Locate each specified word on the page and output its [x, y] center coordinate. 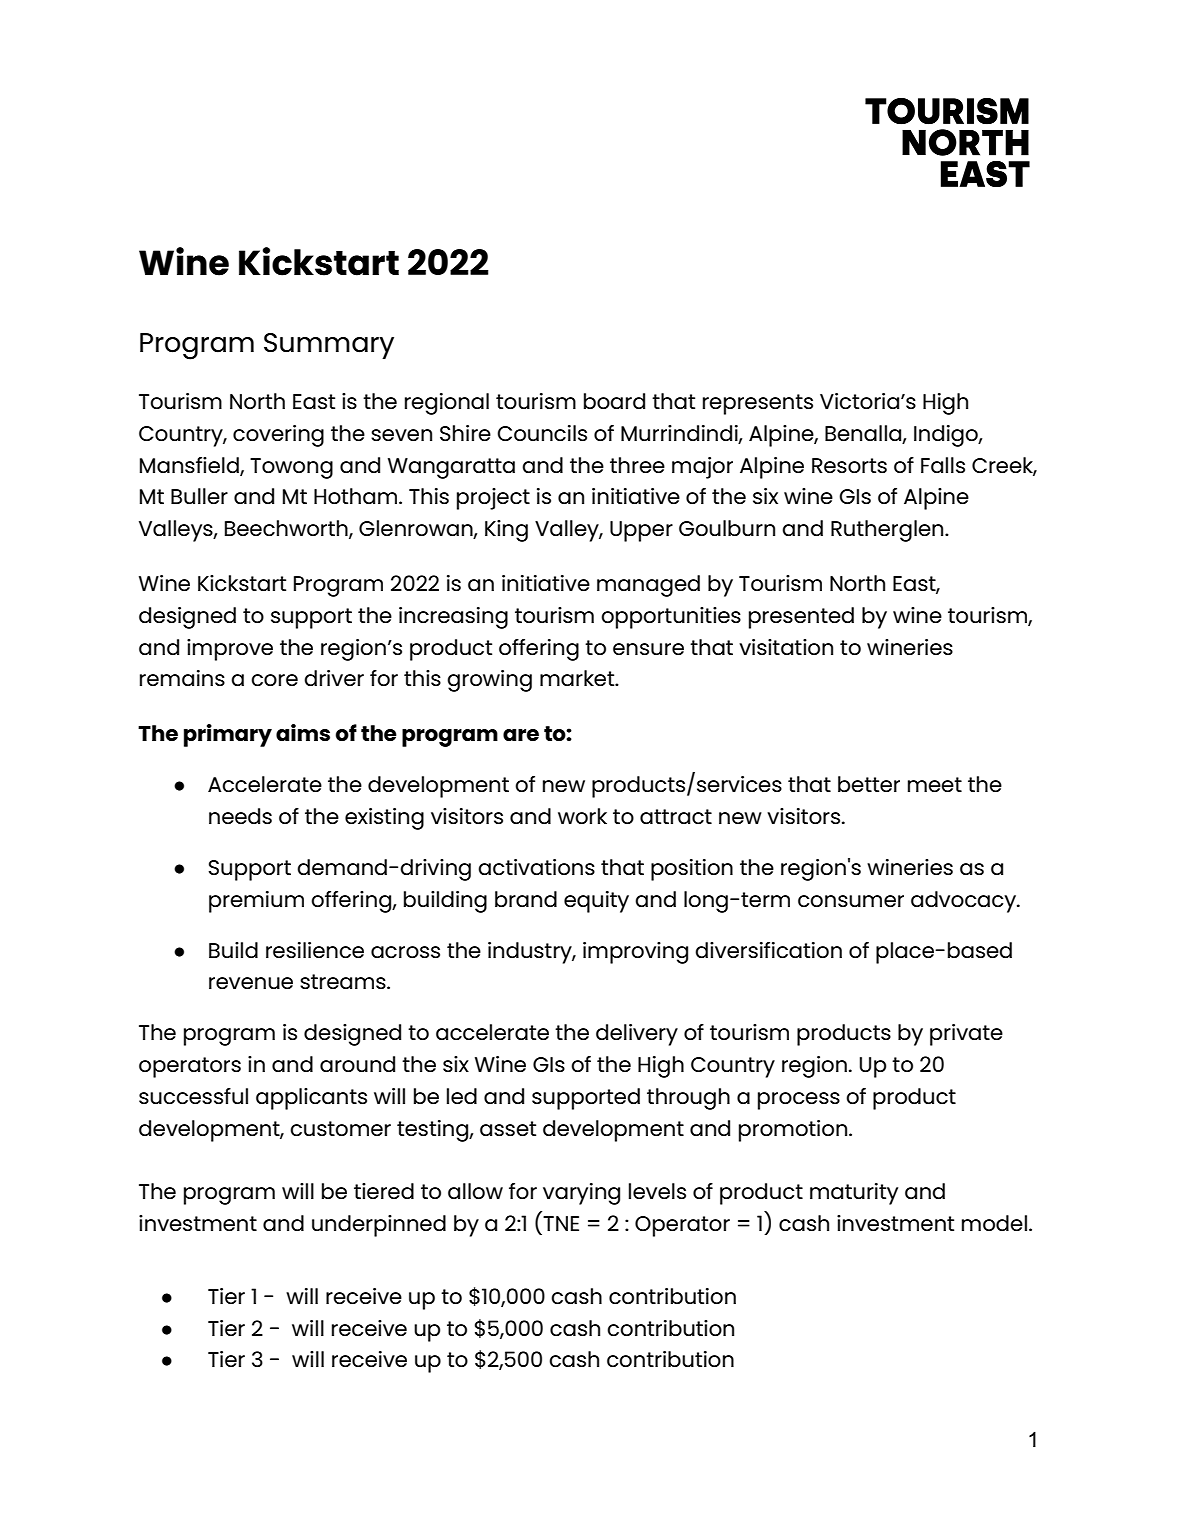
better [869, 784]
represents [758, 404]
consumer [851, 901]
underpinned [379, 1226]
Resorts [849, 465]
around [357, 1064]
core [274, 680]
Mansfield [190, 466]
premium [256, 902]
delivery [637, 1035]
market [578, 678]
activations [536, 867]
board [614, 401]
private [966, 1035]
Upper [641, 531]
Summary [329, 346]
